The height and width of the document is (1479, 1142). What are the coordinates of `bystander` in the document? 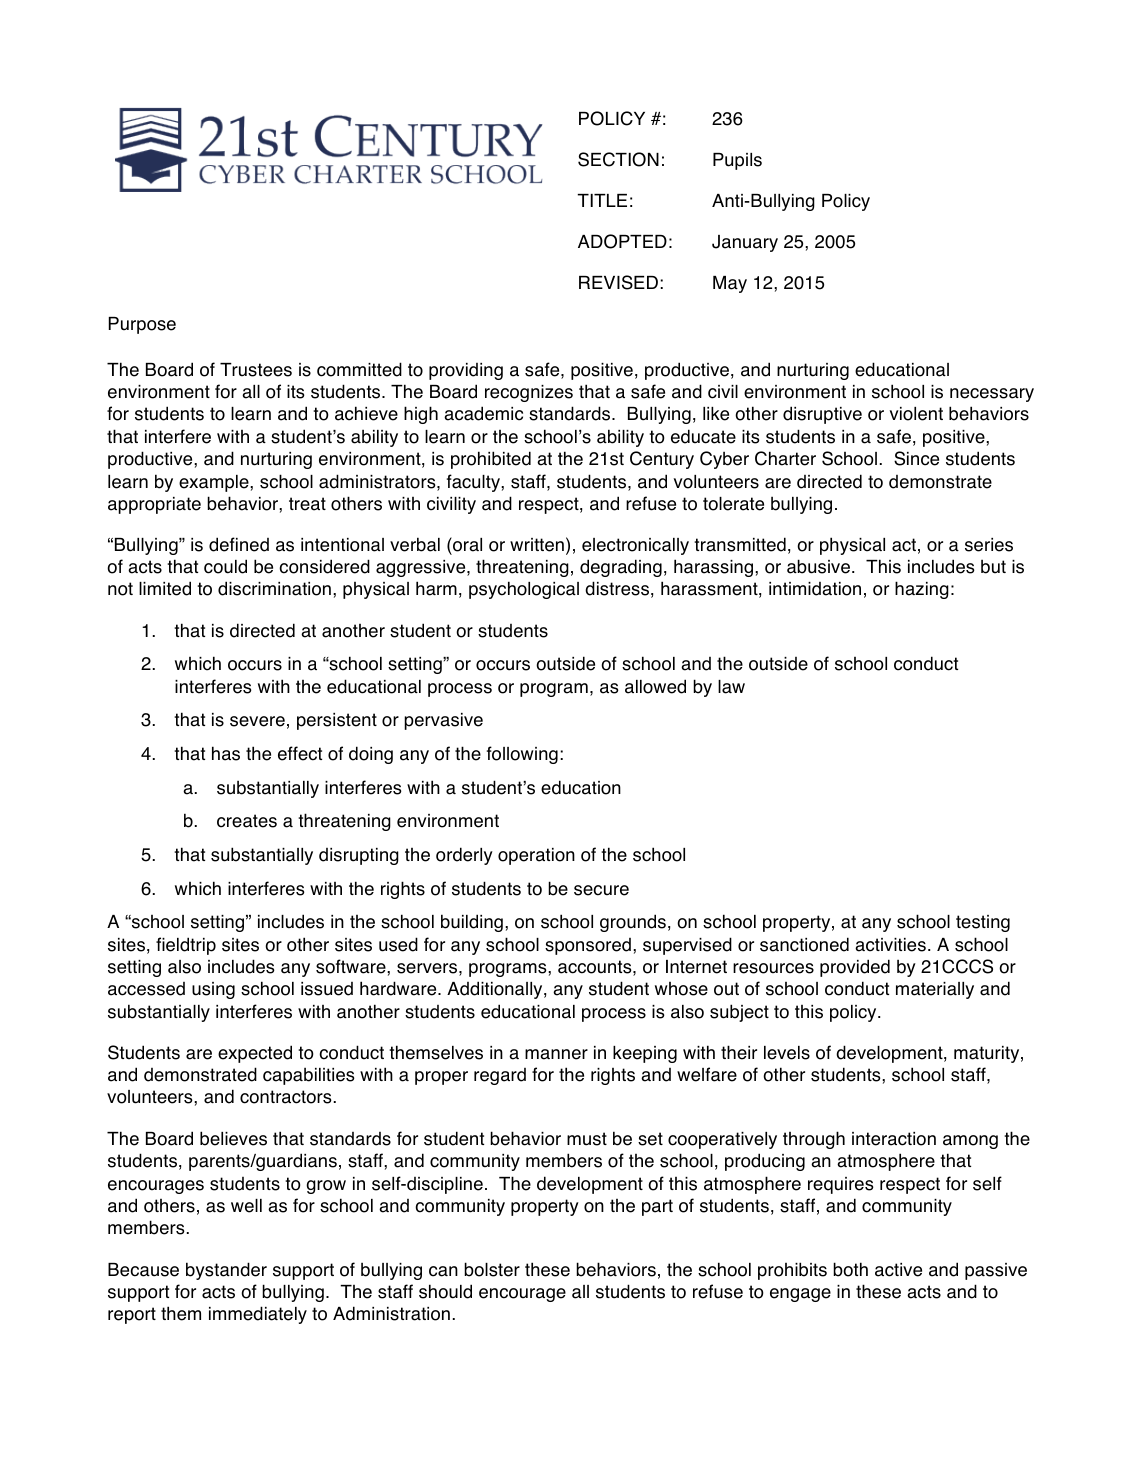 It's located at (226, 1271).
